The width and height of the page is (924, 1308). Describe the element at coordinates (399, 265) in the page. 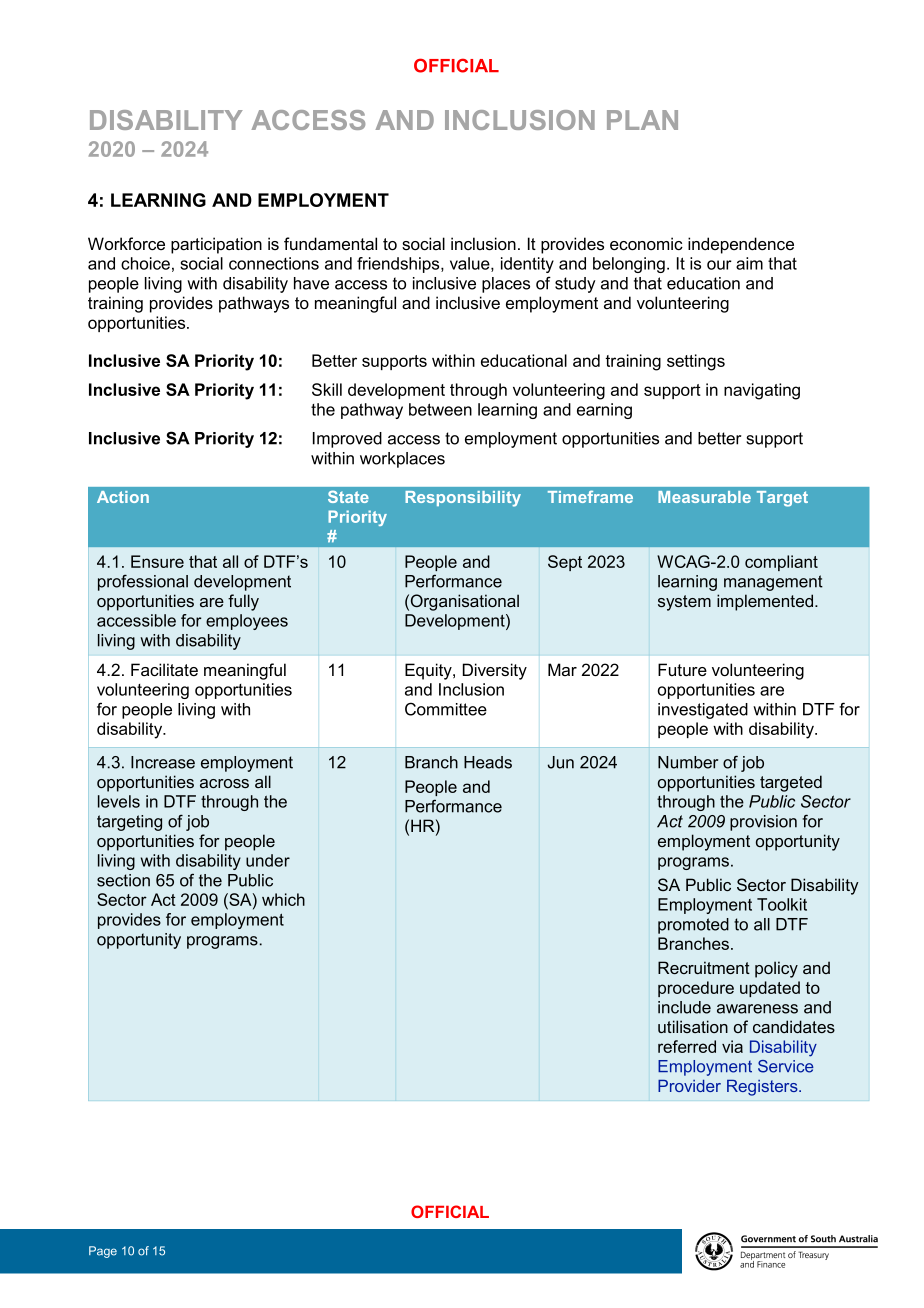

I see `friendships` at that location.
